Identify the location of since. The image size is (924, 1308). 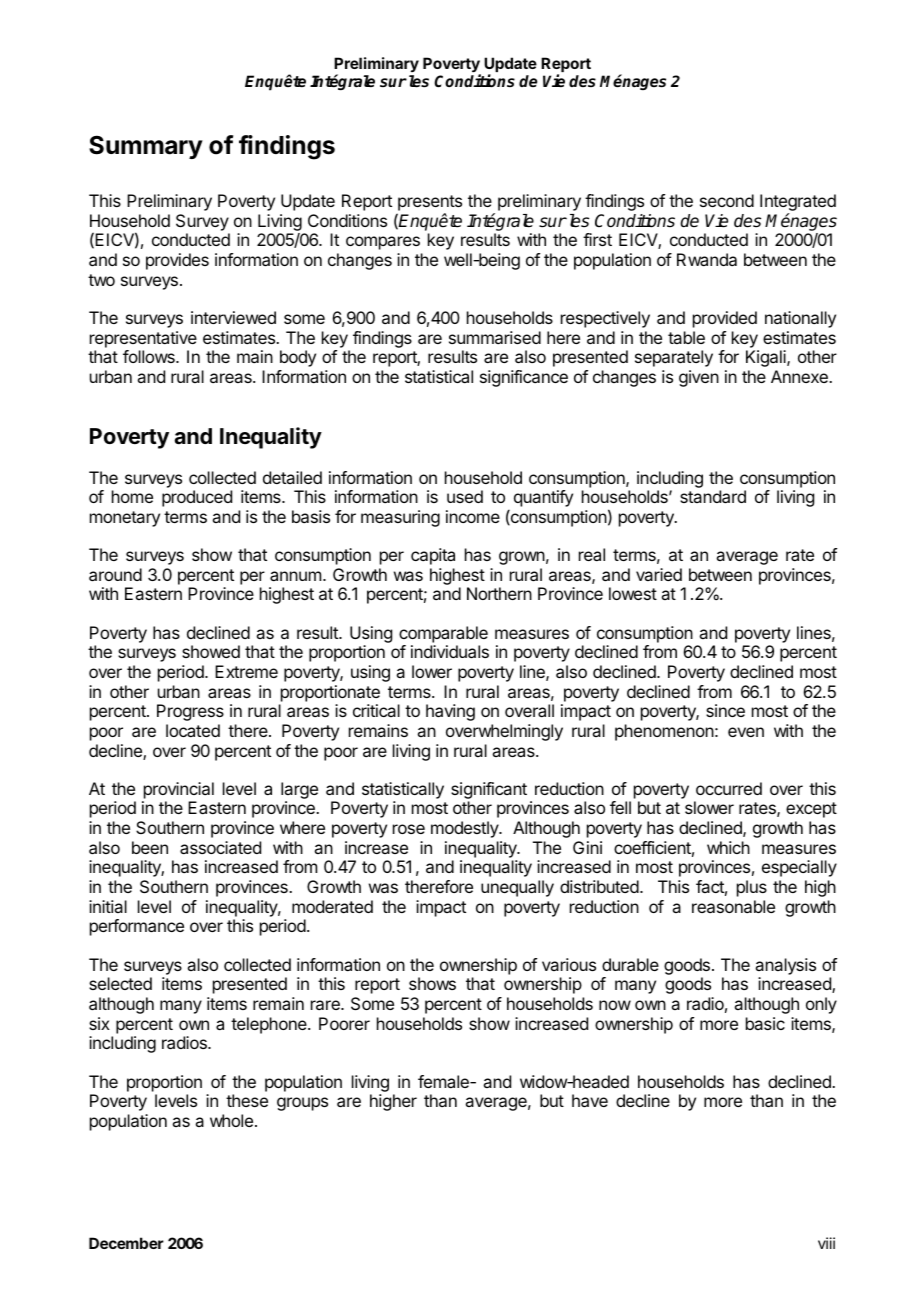
(725, 710).
